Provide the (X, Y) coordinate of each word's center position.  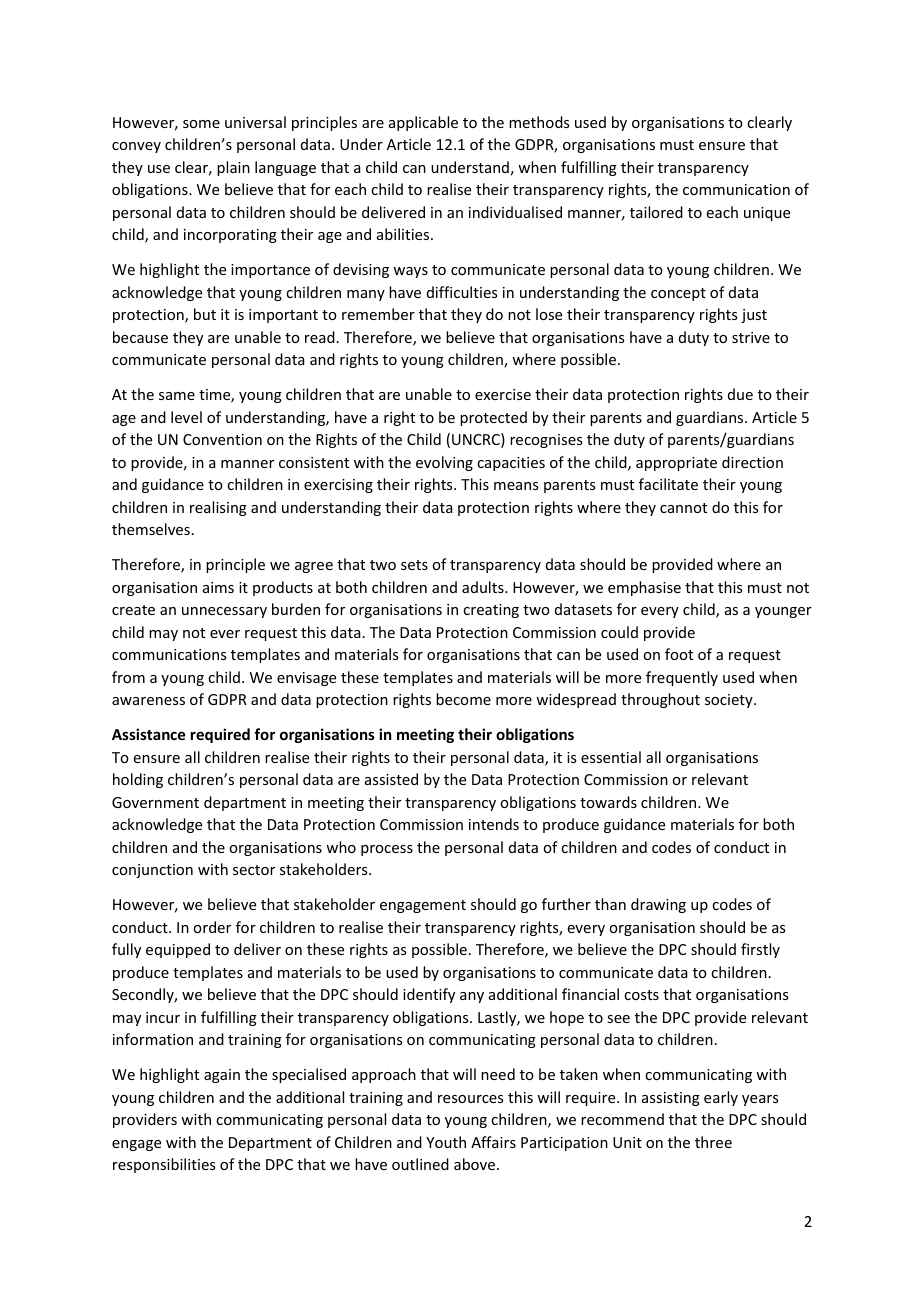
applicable (423, 123)
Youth (446, 1142)
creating (491, 611)
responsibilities (164, 1165)
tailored (656, 212)
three (713, 1142)
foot (679, 654)
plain (233, 168)
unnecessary (224, 612)
